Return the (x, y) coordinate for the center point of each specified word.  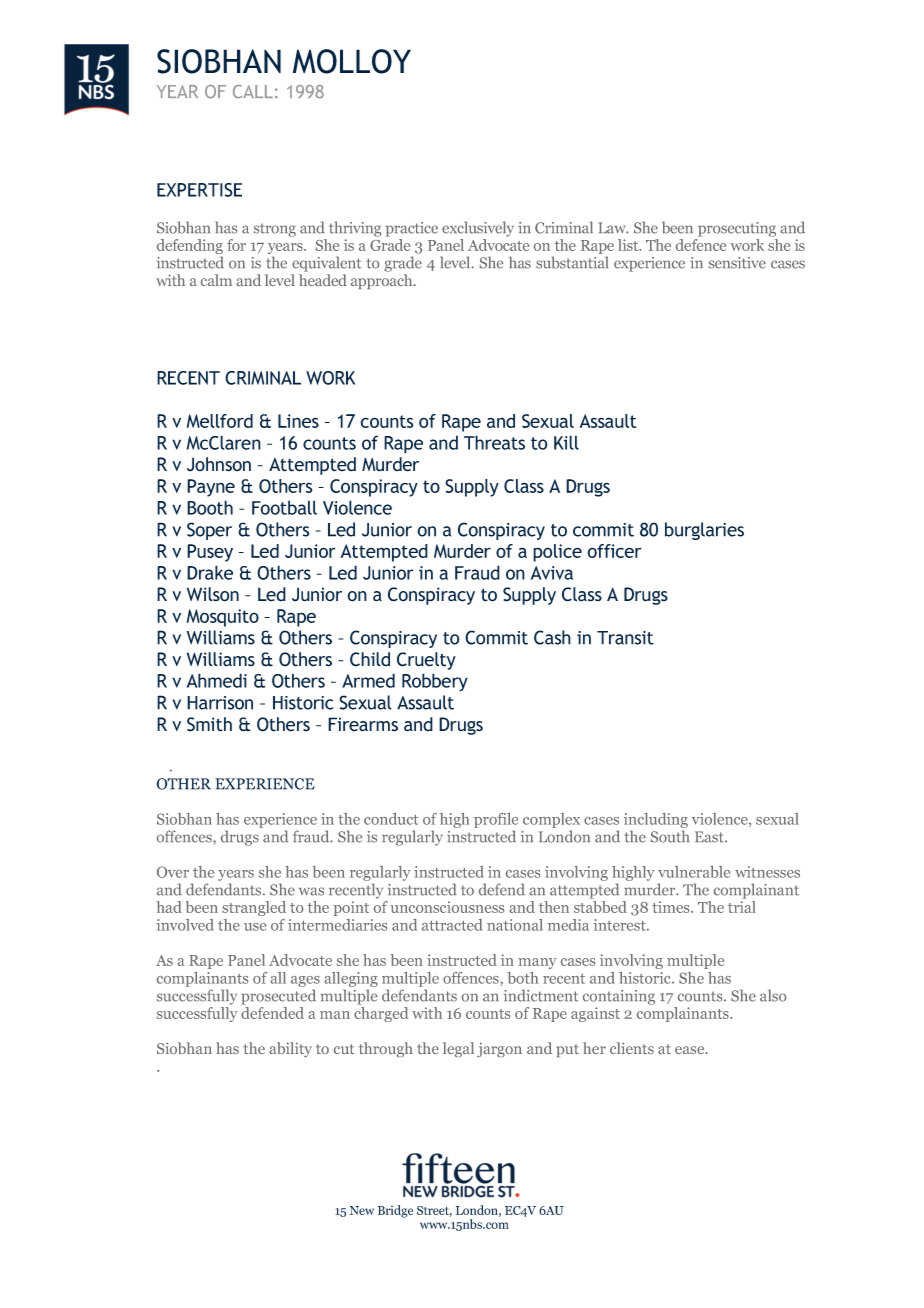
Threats (494, 442)
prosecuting (737, 229)
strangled (254, 908)
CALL (253, 92)
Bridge (395, 1211)
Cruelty (426, 661)
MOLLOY (352, 61)
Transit (625, 638)
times (672, 907)
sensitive (737, 263)
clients (632, 1048)
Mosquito (223, 618)
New (362, 1210)
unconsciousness (447, 907)
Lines (298, 421)
